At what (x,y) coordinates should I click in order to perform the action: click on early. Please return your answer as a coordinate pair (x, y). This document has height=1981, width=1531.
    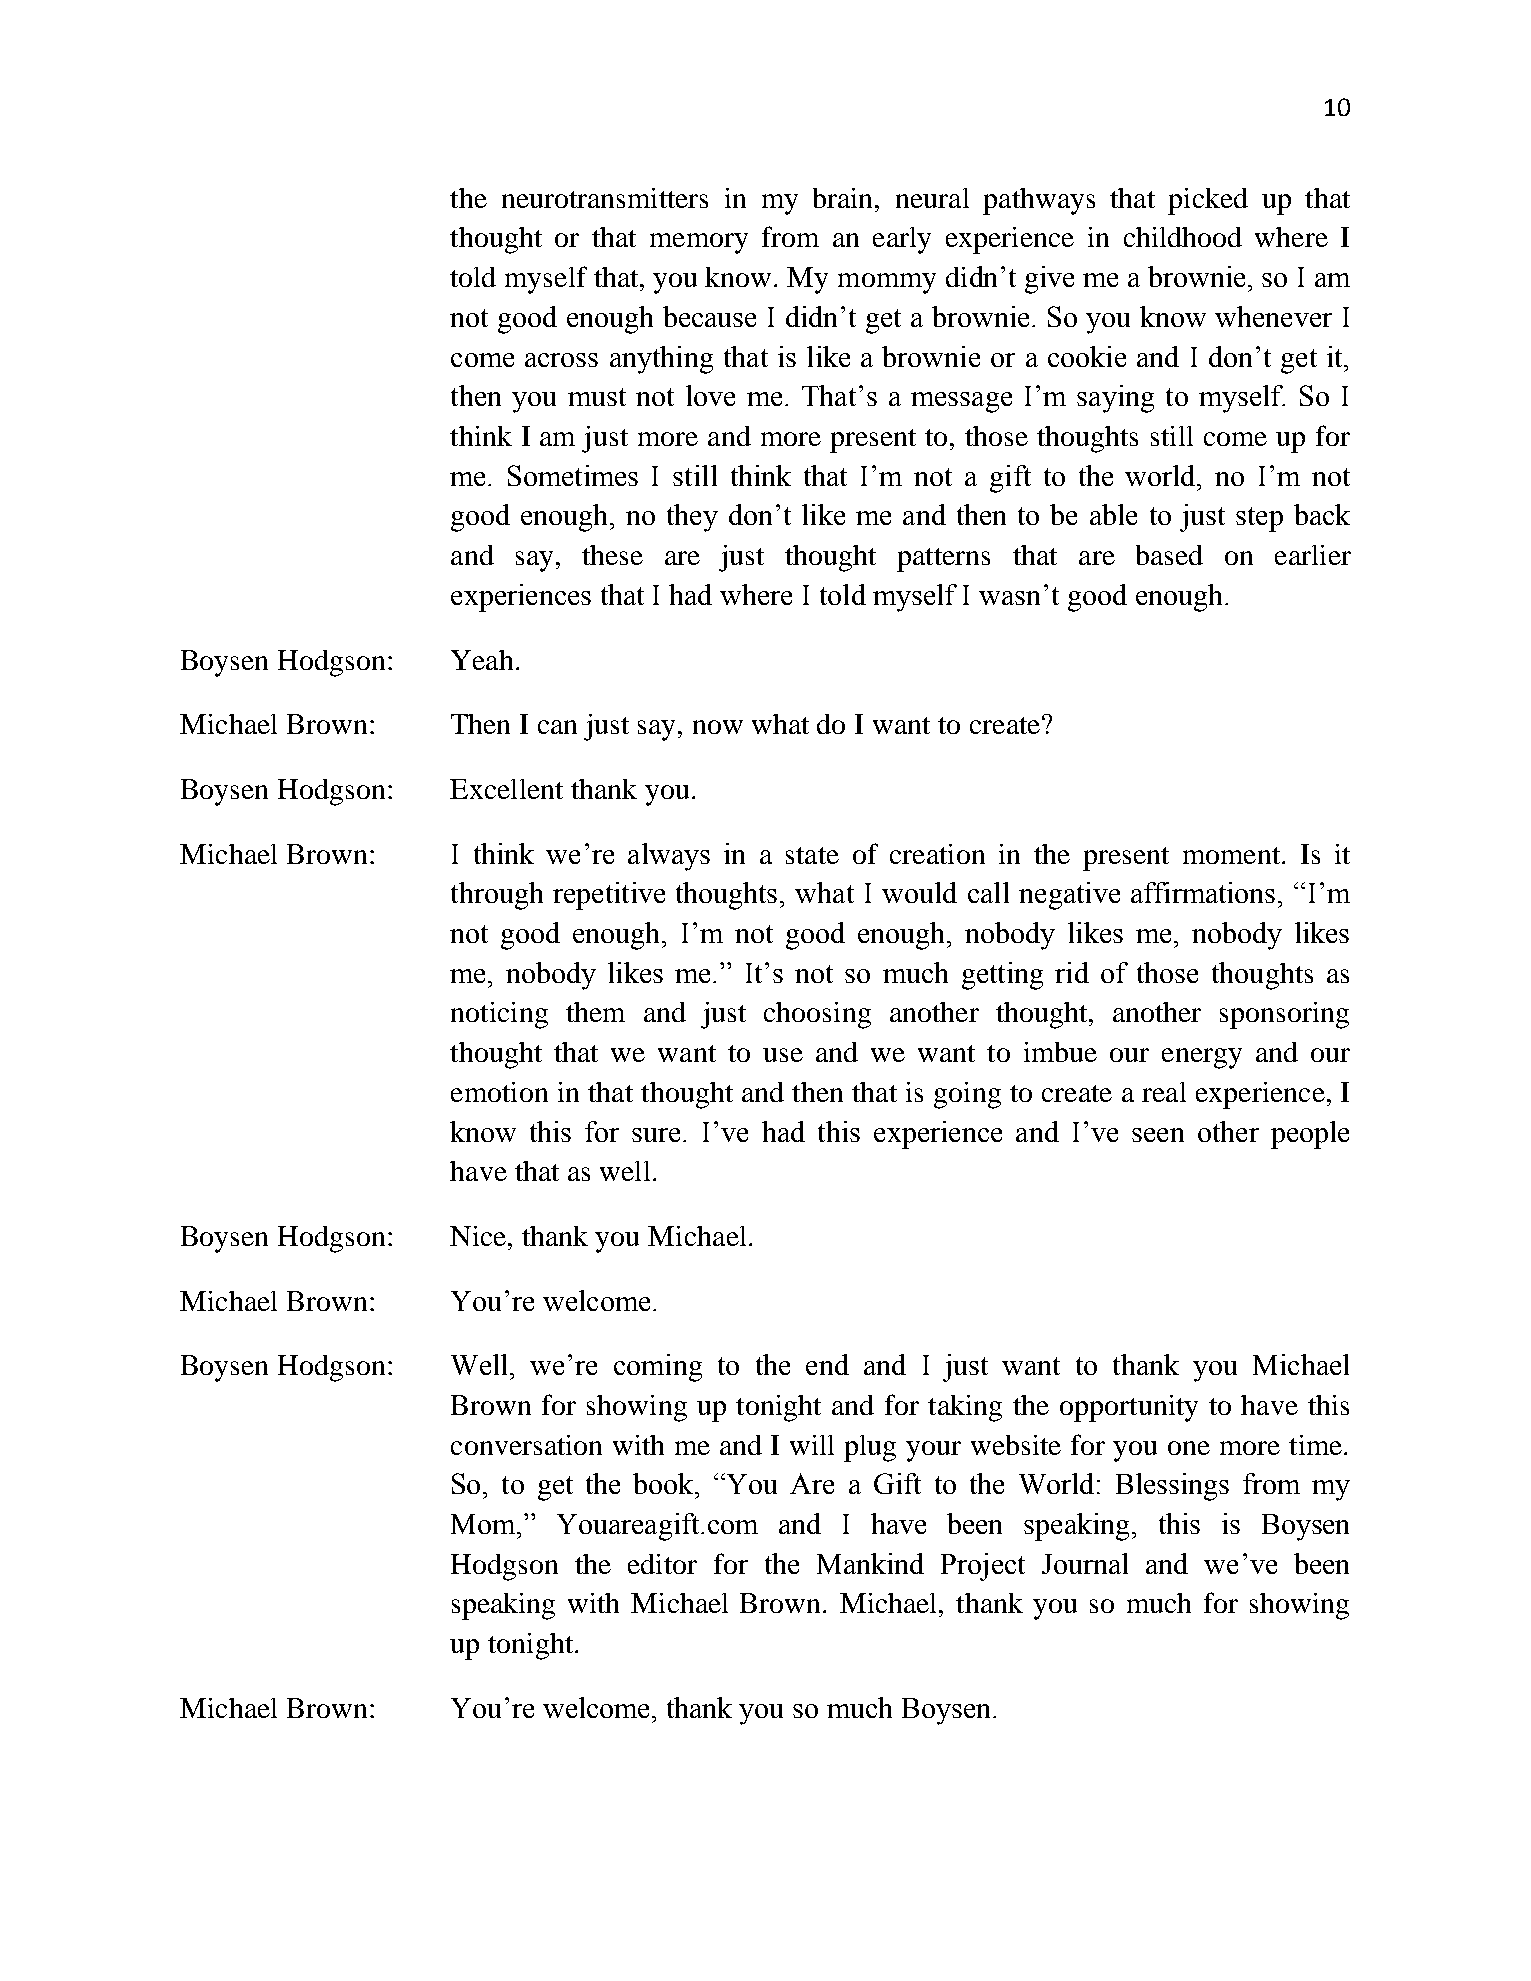
    Looking at the image, I should click on (902, 240).
